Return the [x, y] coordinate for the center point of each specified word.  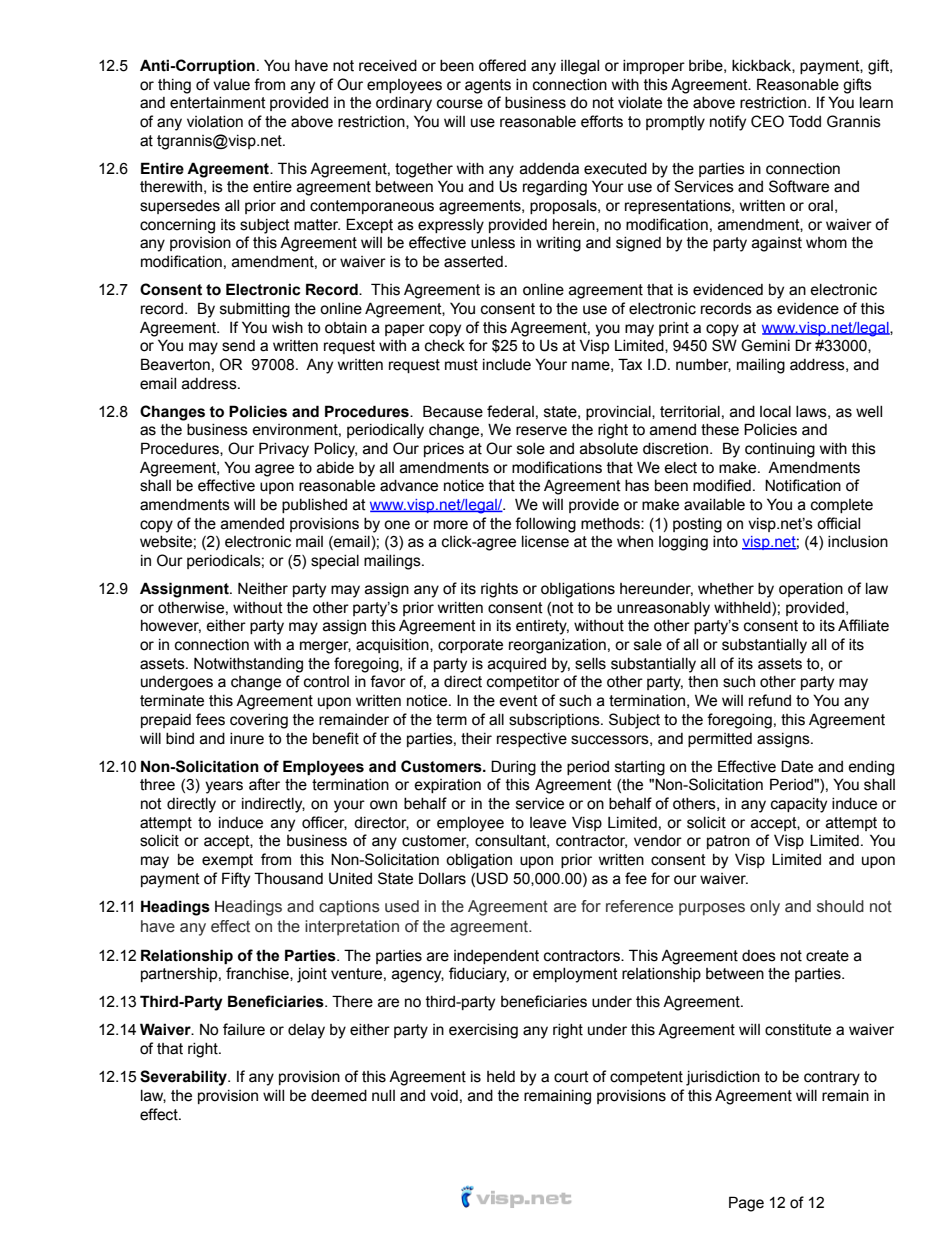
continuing [780, 450]
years [224, 787]
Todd [804, 121]
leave [548, 823]
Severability [185, 1078]
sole [531, 449]
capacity [799, 805]
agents [488, 86]
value [231, 85]
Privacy [284, 450]
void [444, 1096]
